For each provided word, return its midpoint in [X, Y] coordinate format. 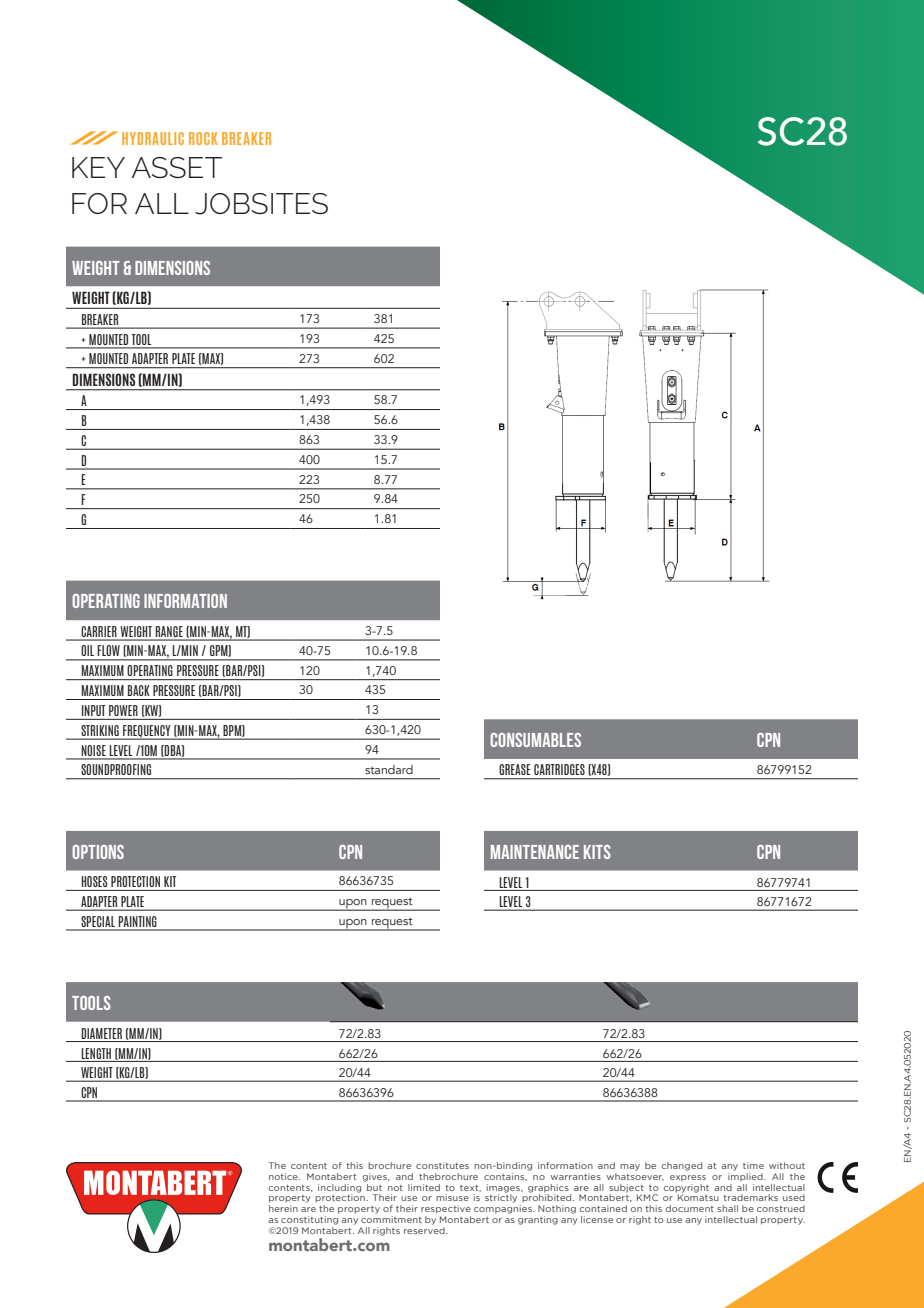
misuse [452, 1197]
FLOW [109, 650]
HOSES [94, 881]
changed [682, 1166]
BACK [139, 690]
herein [283, 1208]
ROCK [203, 138]
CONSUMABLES [535, 740]
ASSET [177, 167]
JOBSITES [261, 204]
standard [389, 769]
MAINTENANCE [535, 852]
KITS [597, 852]
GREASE [515, 769]
